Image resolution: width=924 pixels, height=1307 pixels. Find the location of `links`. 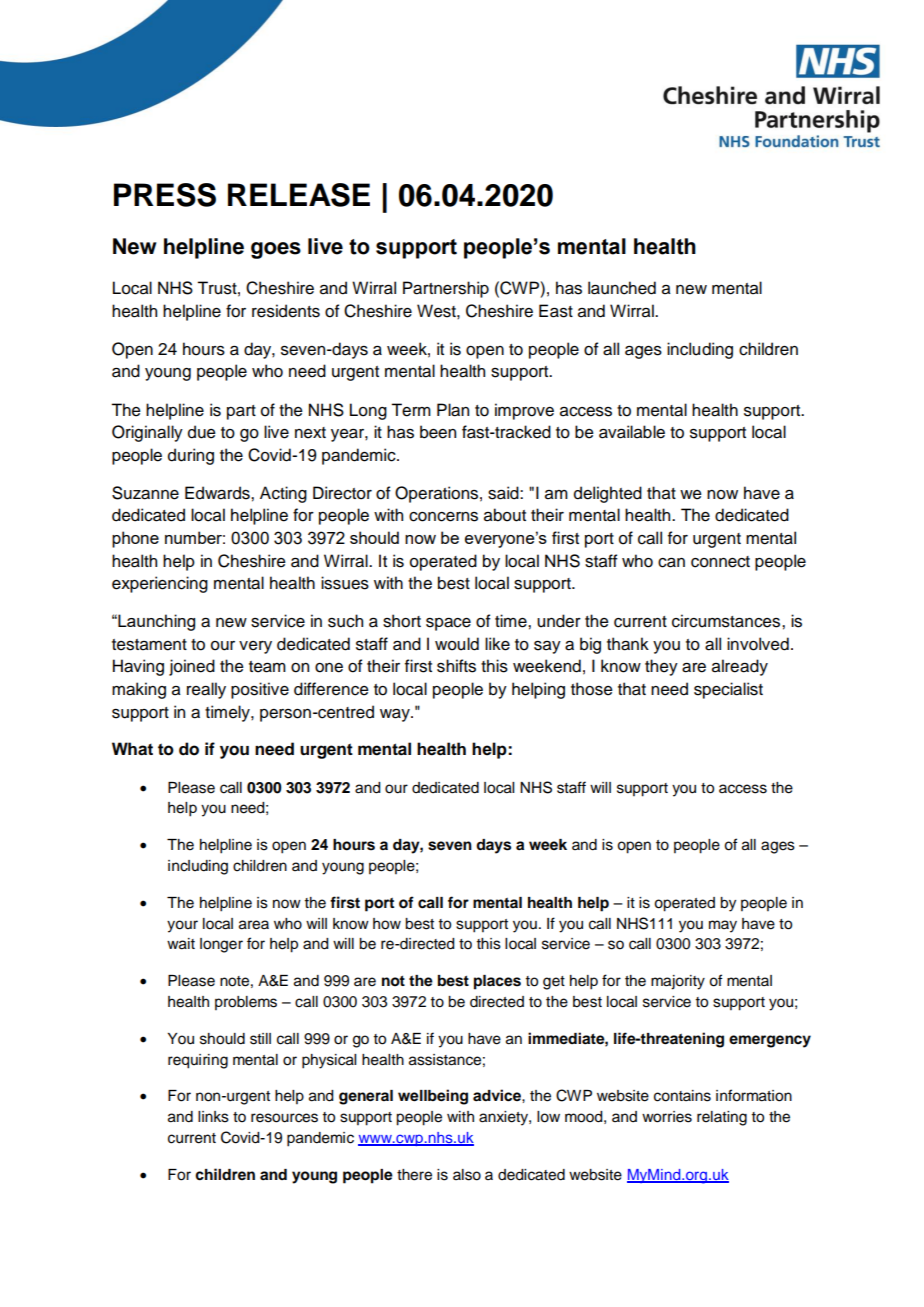

links is located at coordinates (213, 1117).
